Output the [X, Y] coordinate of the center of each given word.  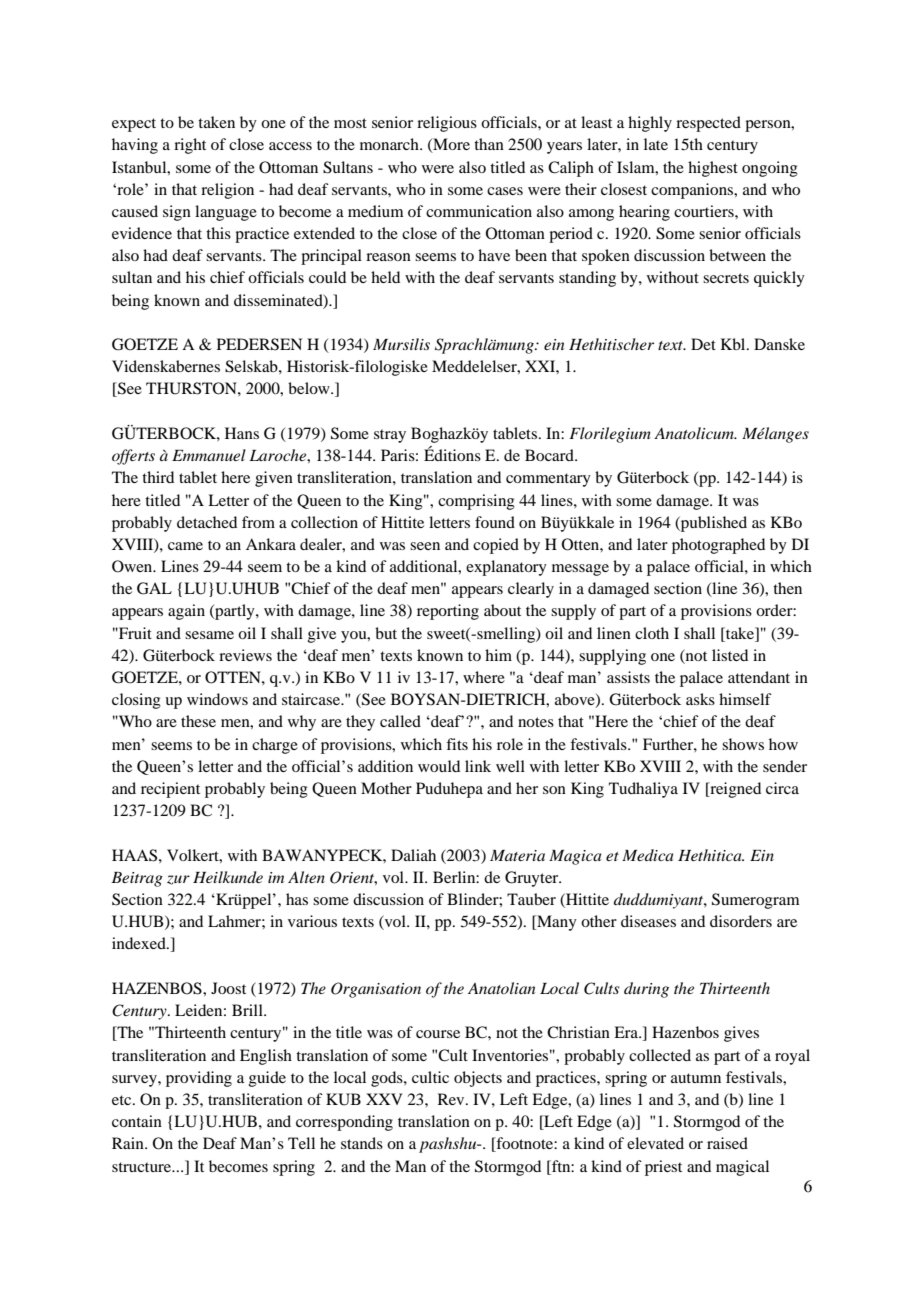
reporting [448, 612]
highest [713, 169]
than [489, 144]
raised [727, 1143]
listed [730, 655]
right [190, 146]
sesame [209, 635]
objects [478, 1079]
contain [137, 1121]
